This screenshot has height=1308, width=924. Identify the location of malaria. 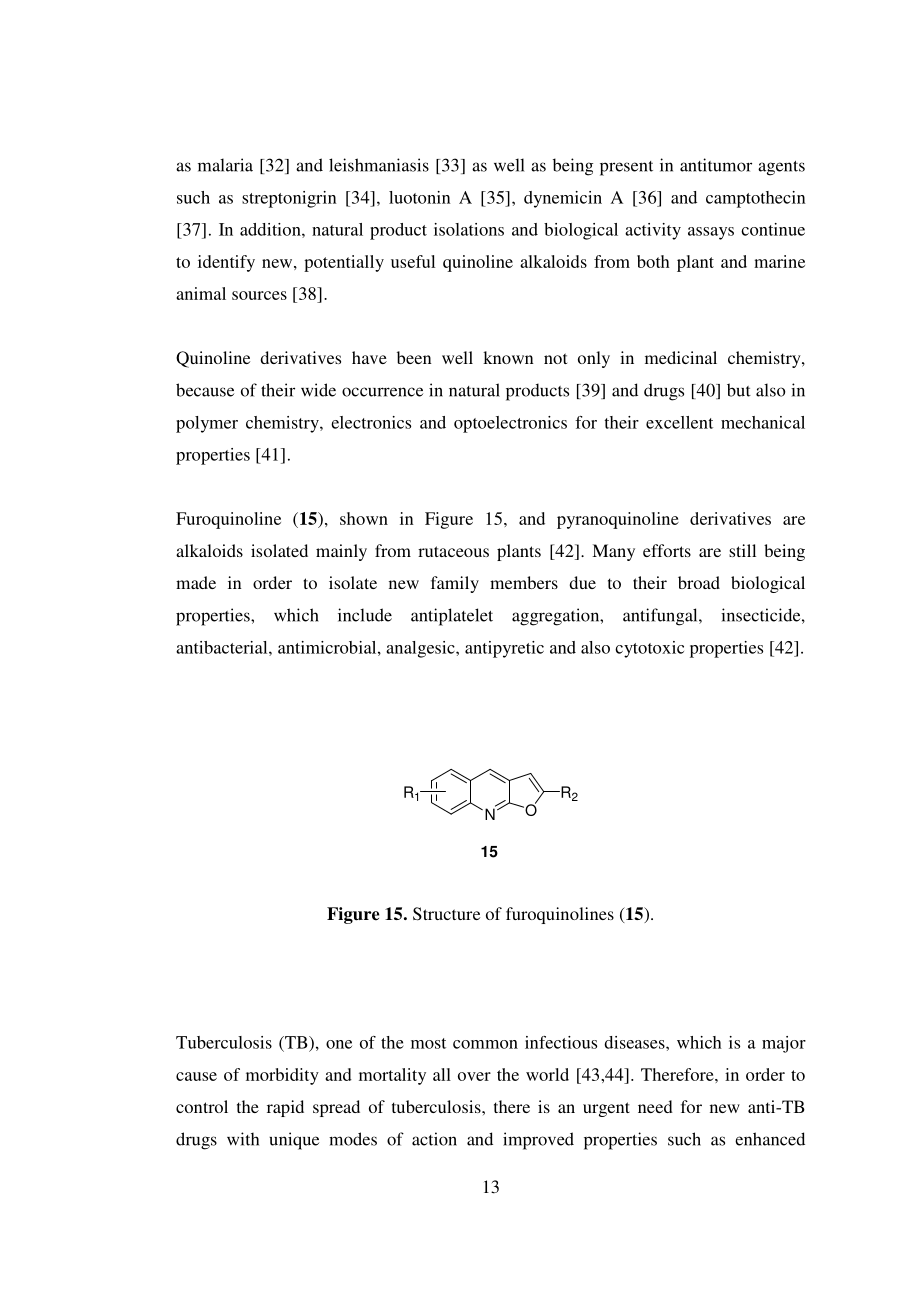
(225, 165).
